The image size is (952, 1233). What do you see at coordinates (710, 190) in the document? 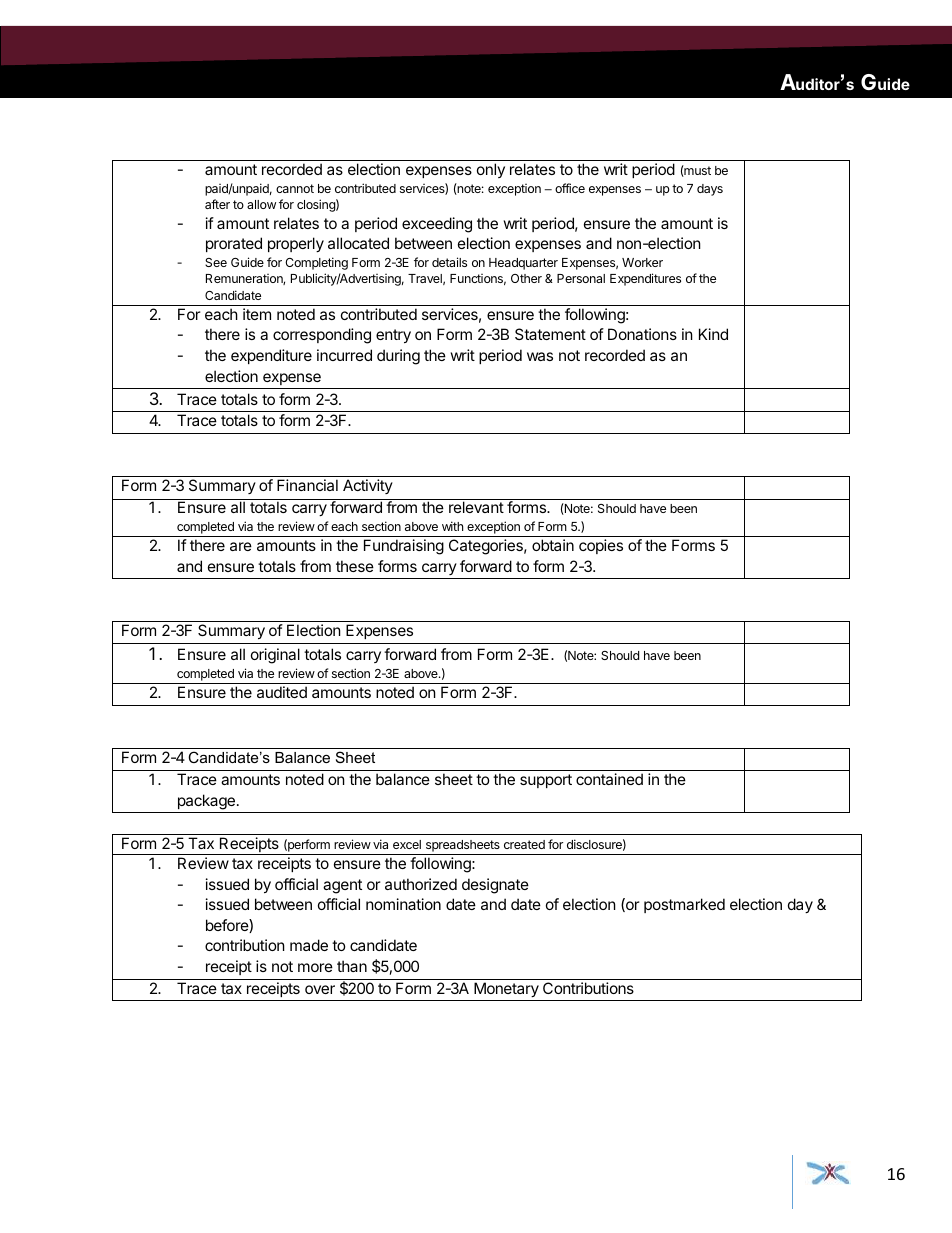
I see `days` at bounding box center [710, 190].
